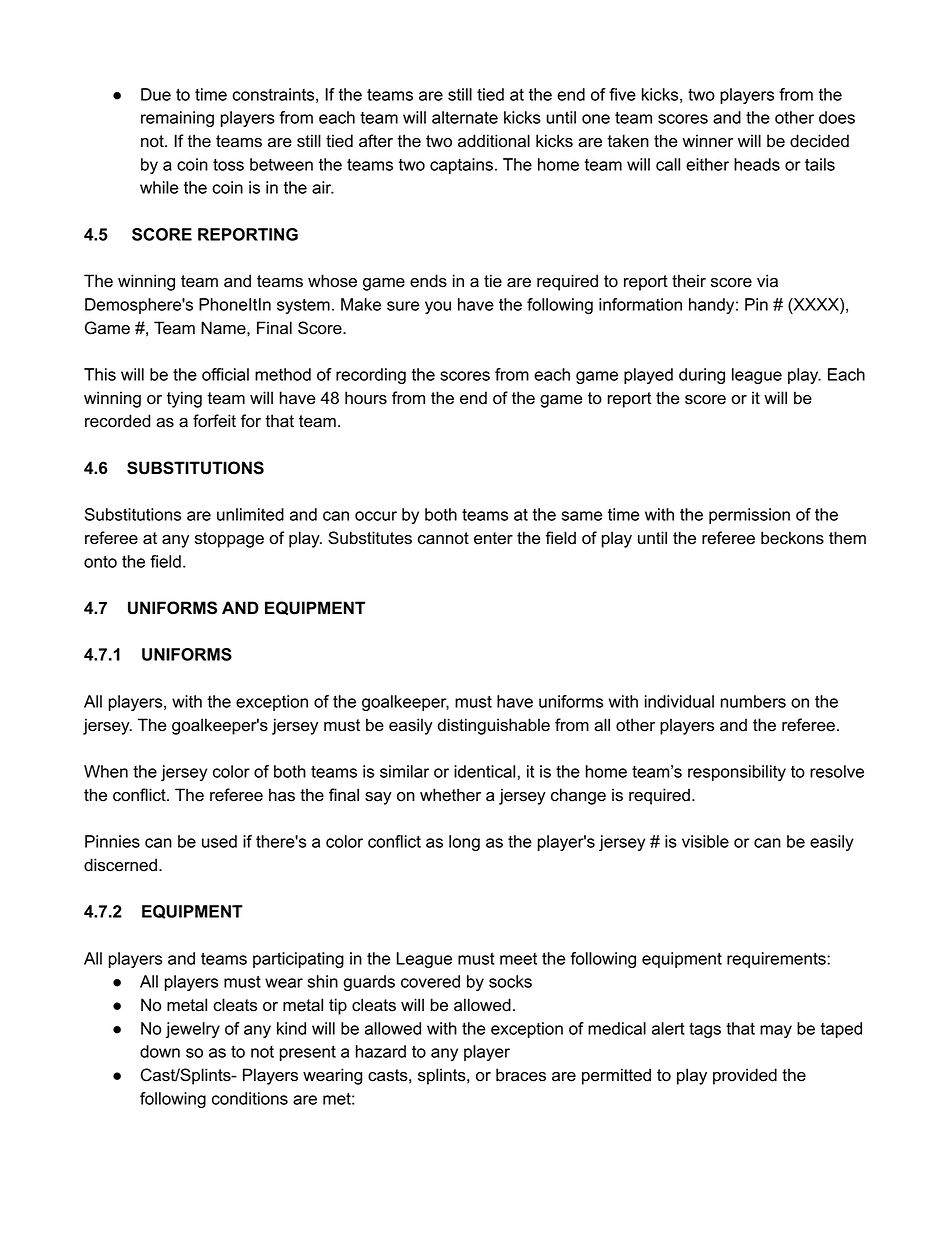 The image size is (952, 1233). What do you see at coordinates (465, 117) in the document?
I see `alternate` at bounding box center [465, 117].
